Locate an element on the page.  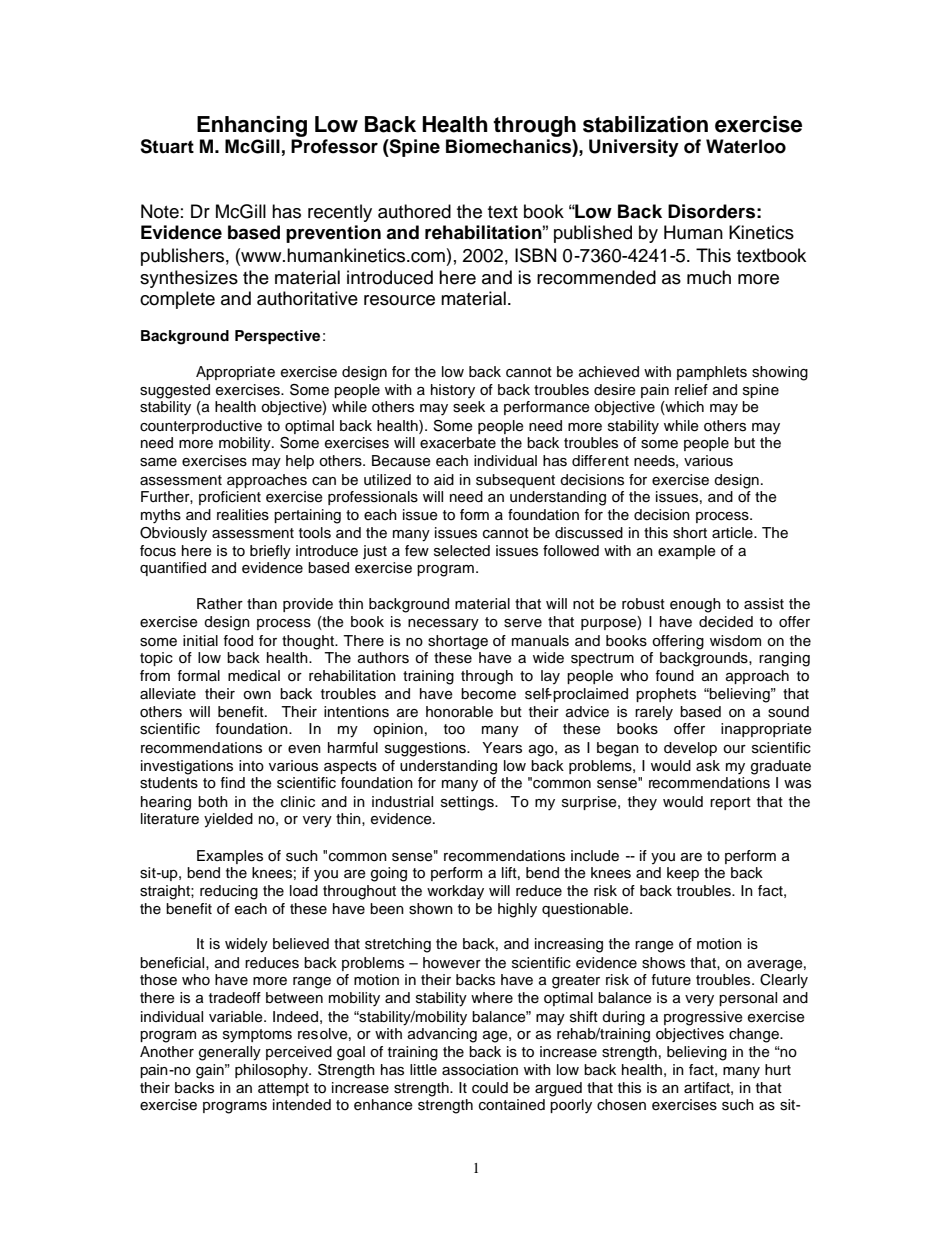
authored is located at coordinates (414, 211).
